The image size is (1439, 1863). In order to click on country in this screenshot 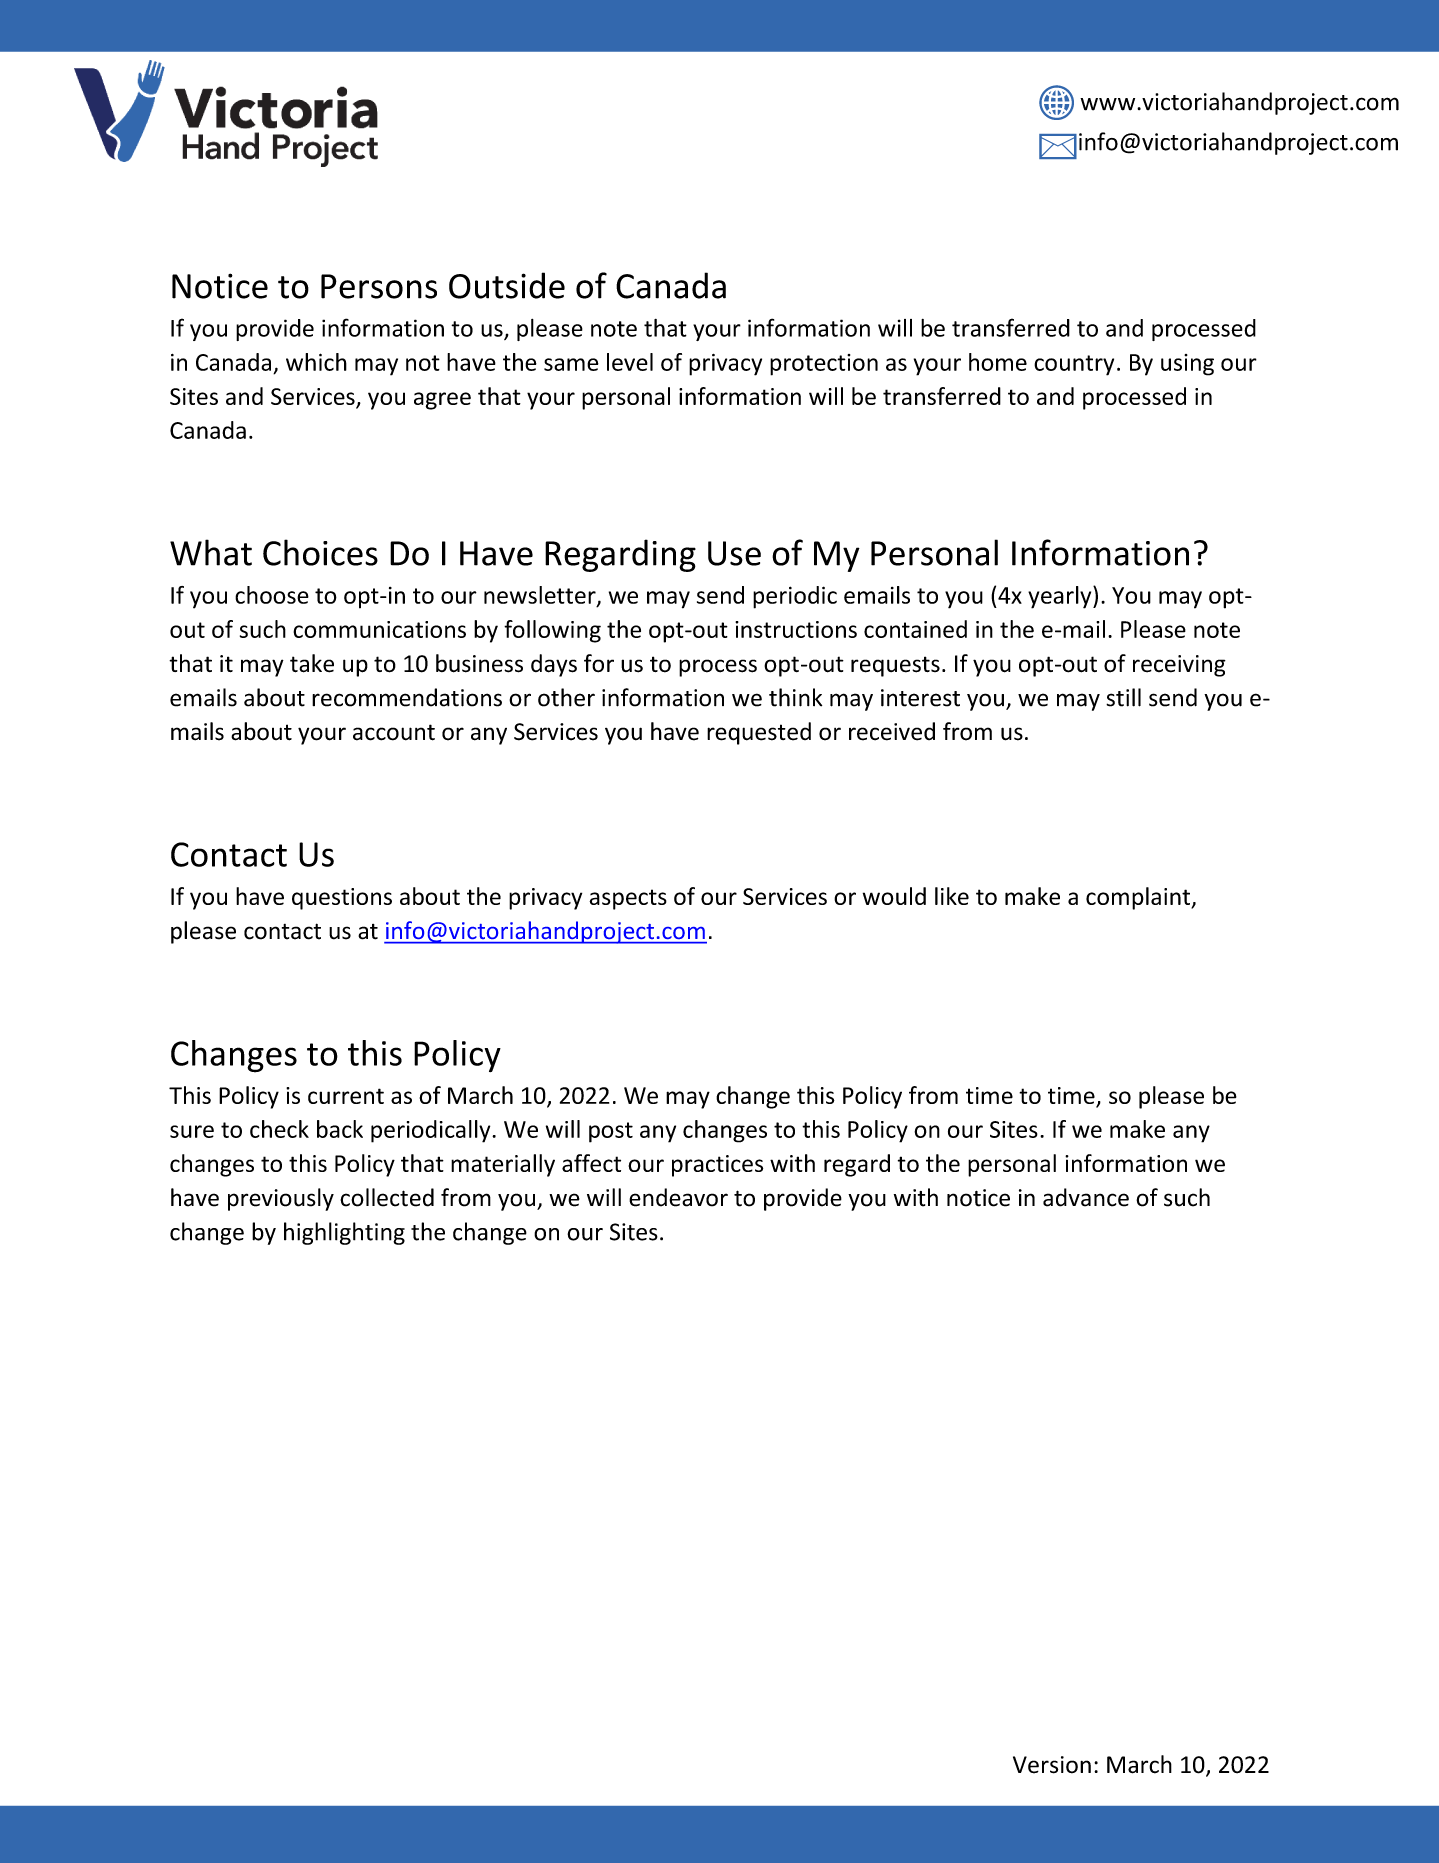, I will do `click(1074, 365)`.
